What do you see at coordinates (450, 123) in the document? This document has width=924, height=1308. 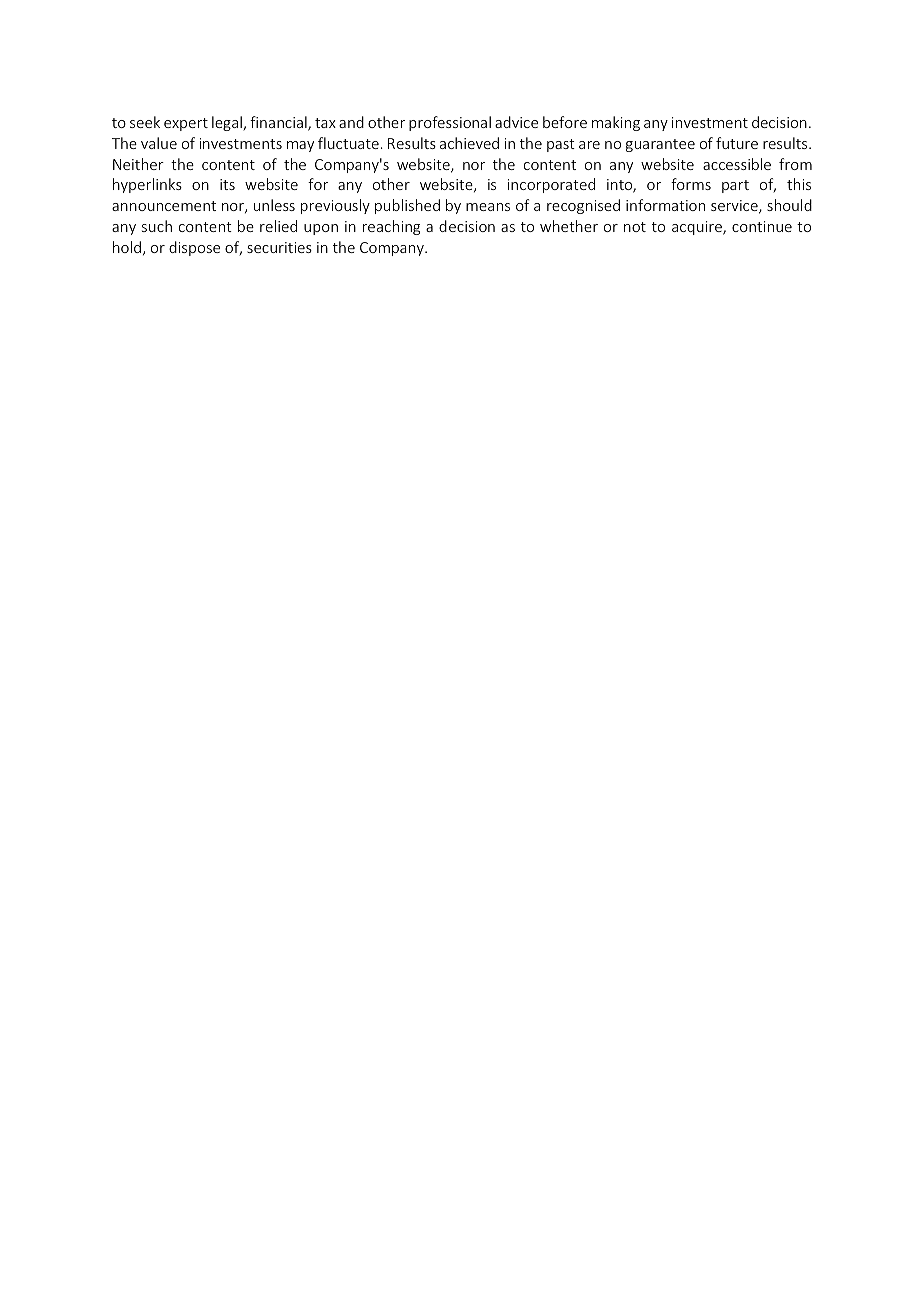 I see `professional` at bounding box center [450, 123].
